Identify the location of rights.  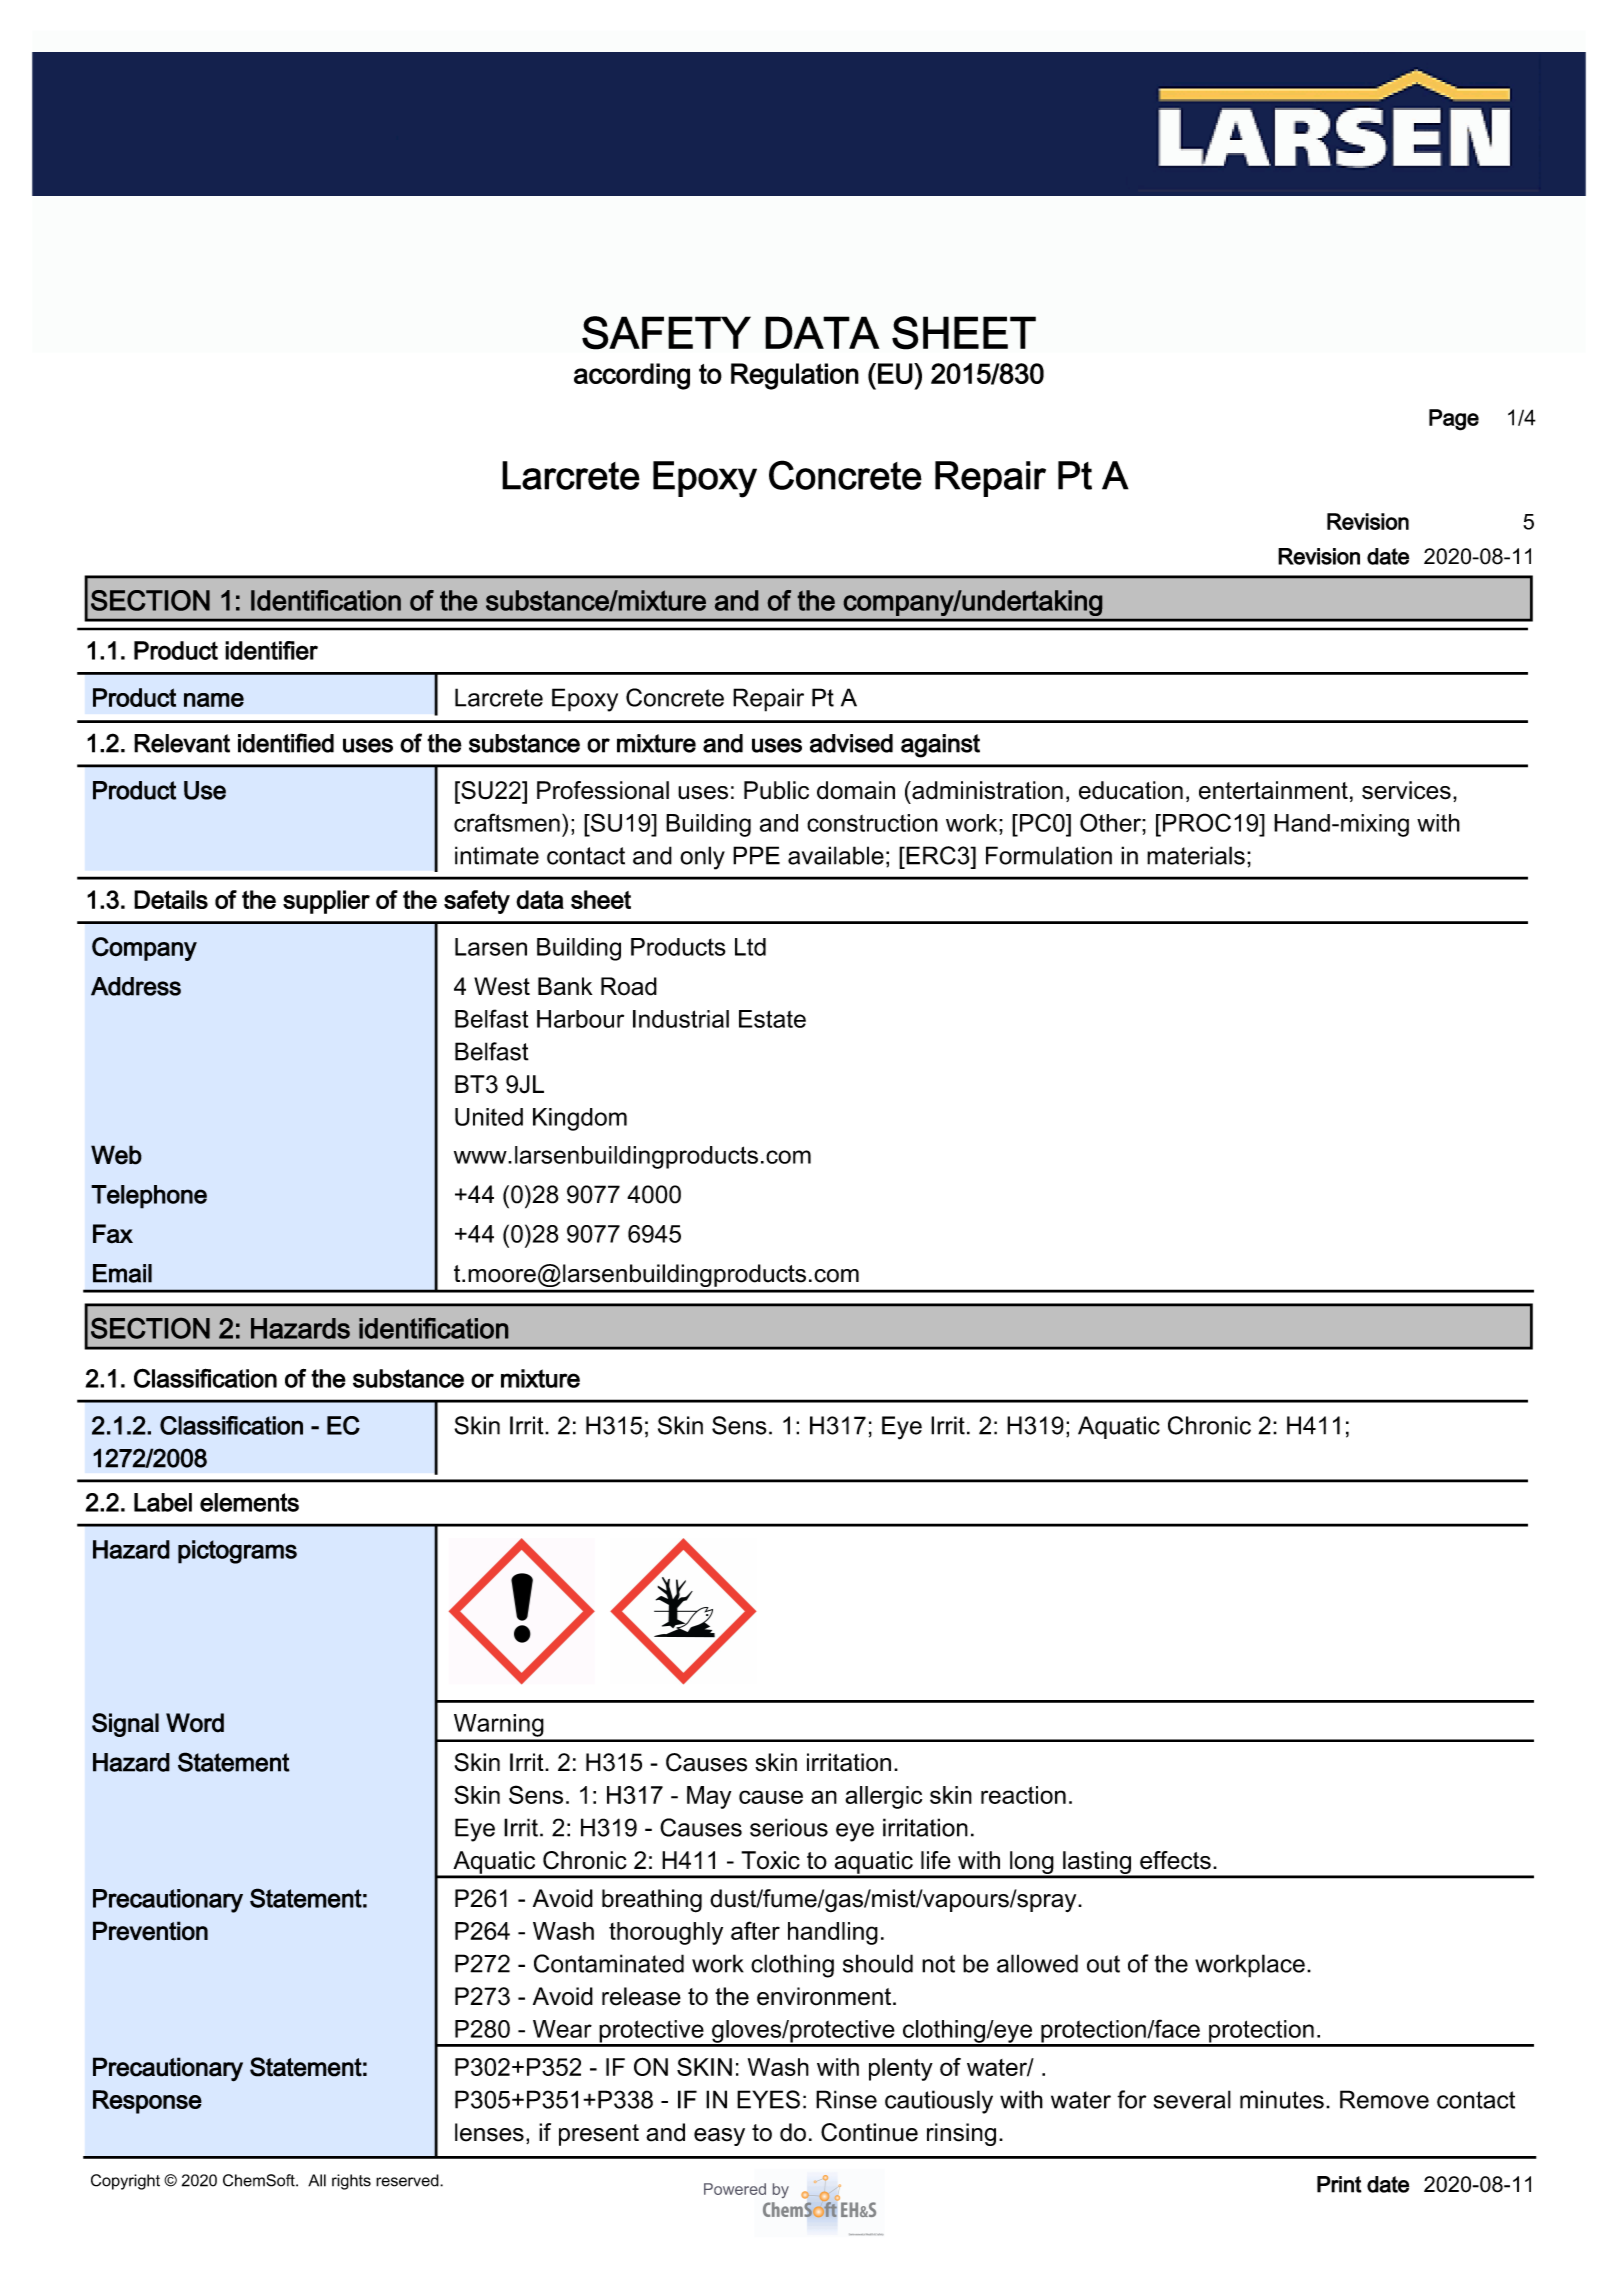
(351, 2182).
